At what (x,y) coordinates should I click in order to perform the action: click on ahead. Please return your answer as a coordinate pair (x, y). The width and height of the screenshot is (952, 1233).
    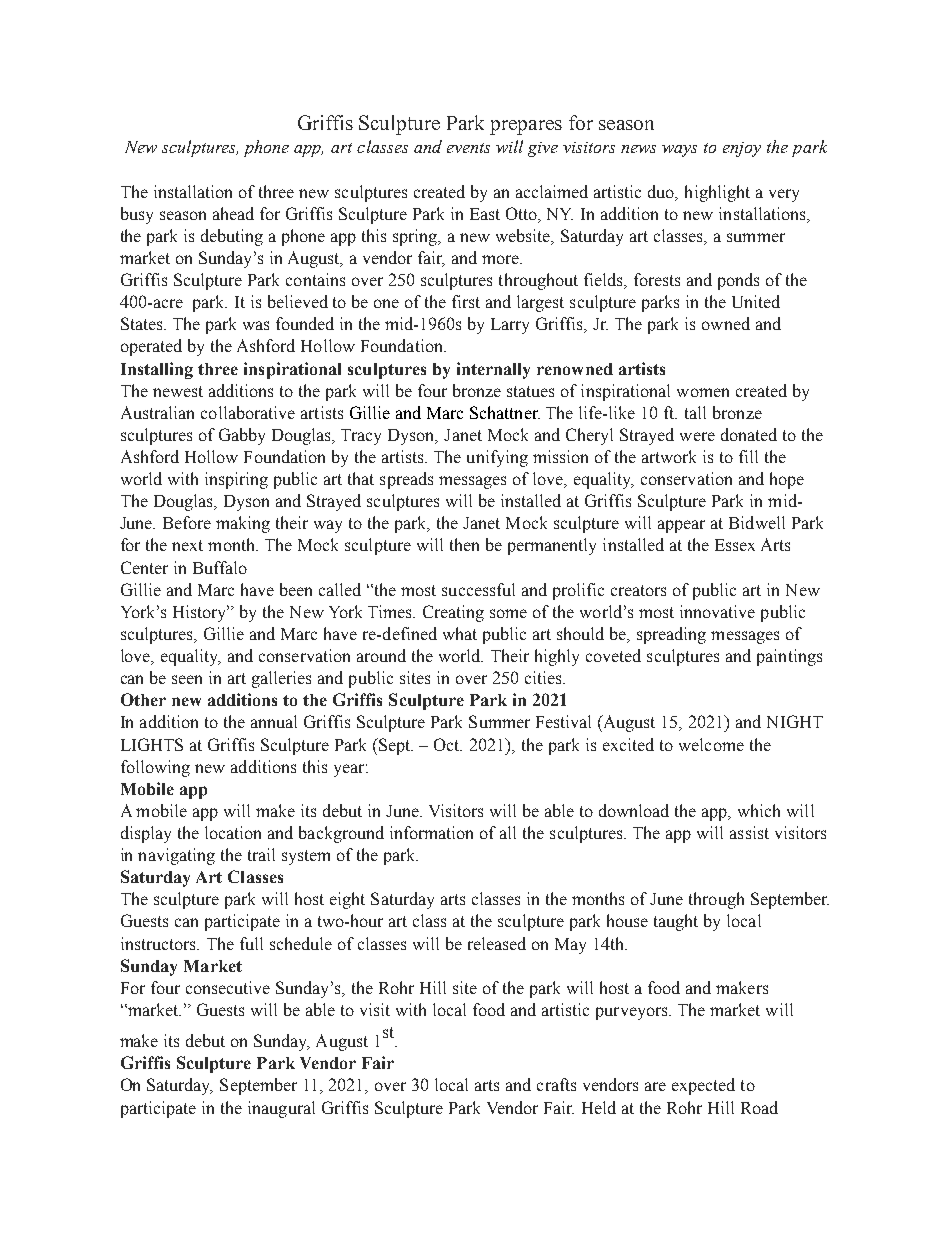
    Looking at the image, I should click on (233, 213).
